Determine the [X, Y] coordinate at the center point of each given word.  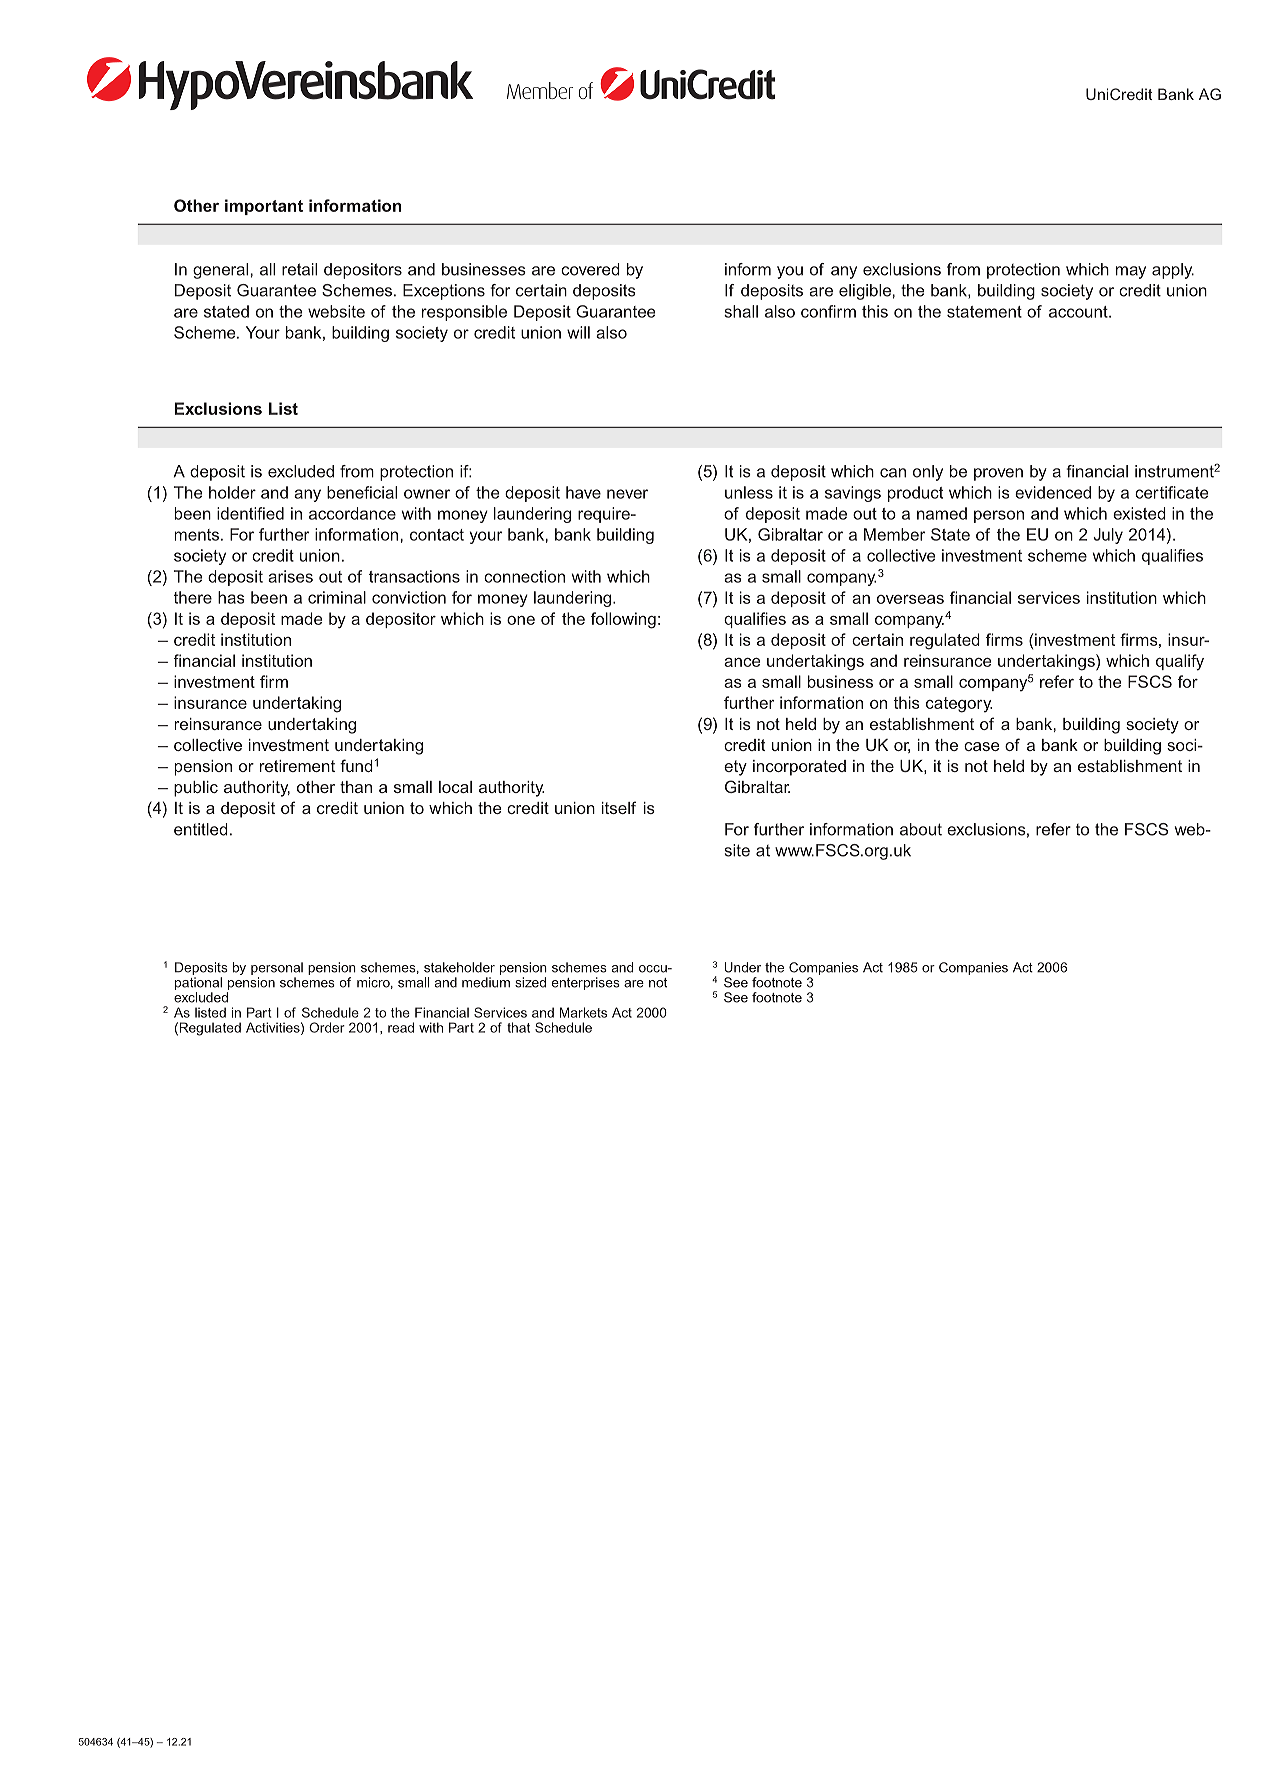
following [623, 620]
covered [590, 269]
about [921, 829]
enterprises [586, 983]
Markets [583, 1012]
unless [749, 492]
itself [619, 807]
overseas [910, 599]
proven [998, 474]
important [264, 207]
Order [327, 1027]
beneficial [362, 492]
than [356, 787]
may [1131, 272]
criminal [337, 597]
